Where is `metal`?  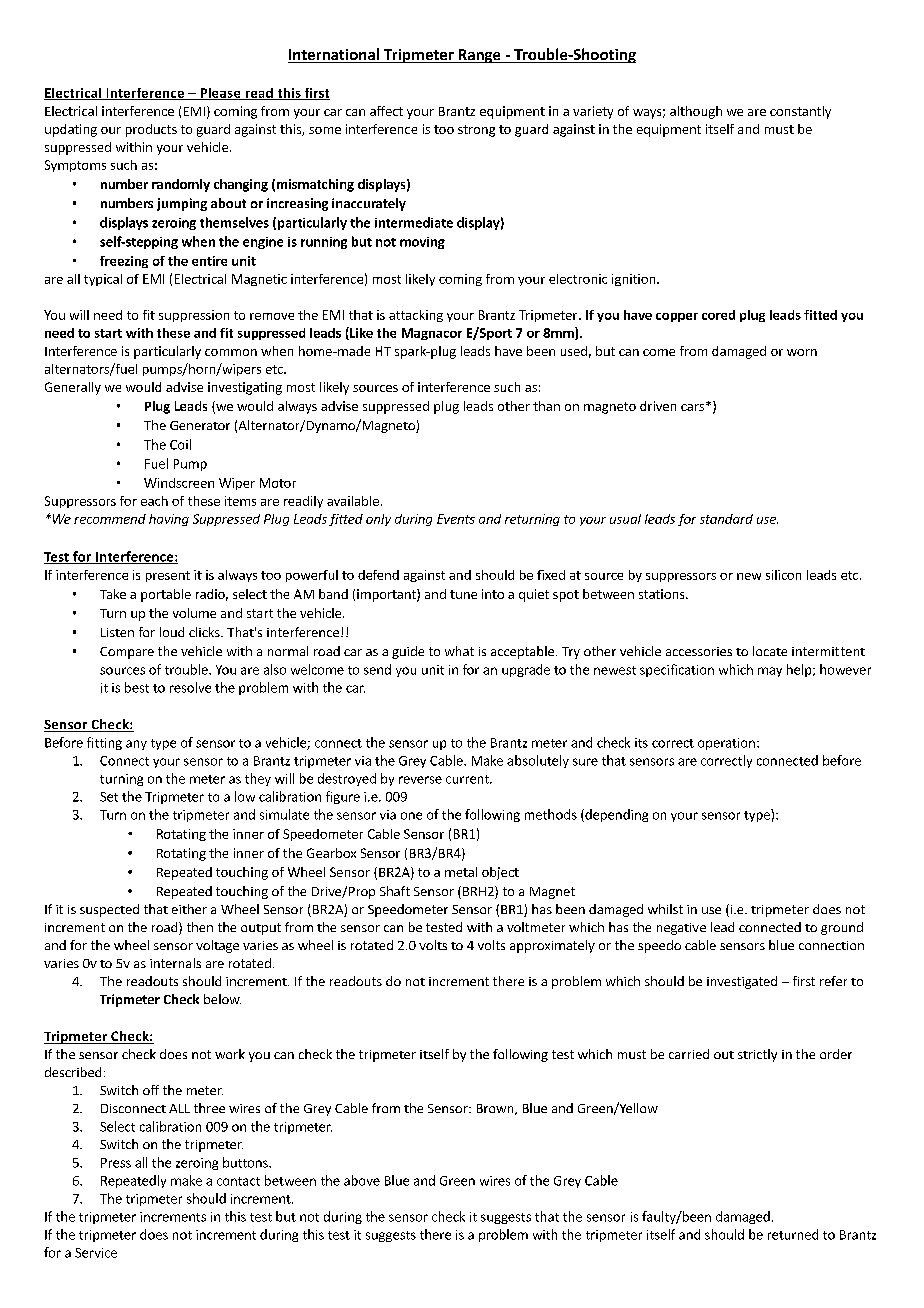 metal is located at coordinates (461, 872).
